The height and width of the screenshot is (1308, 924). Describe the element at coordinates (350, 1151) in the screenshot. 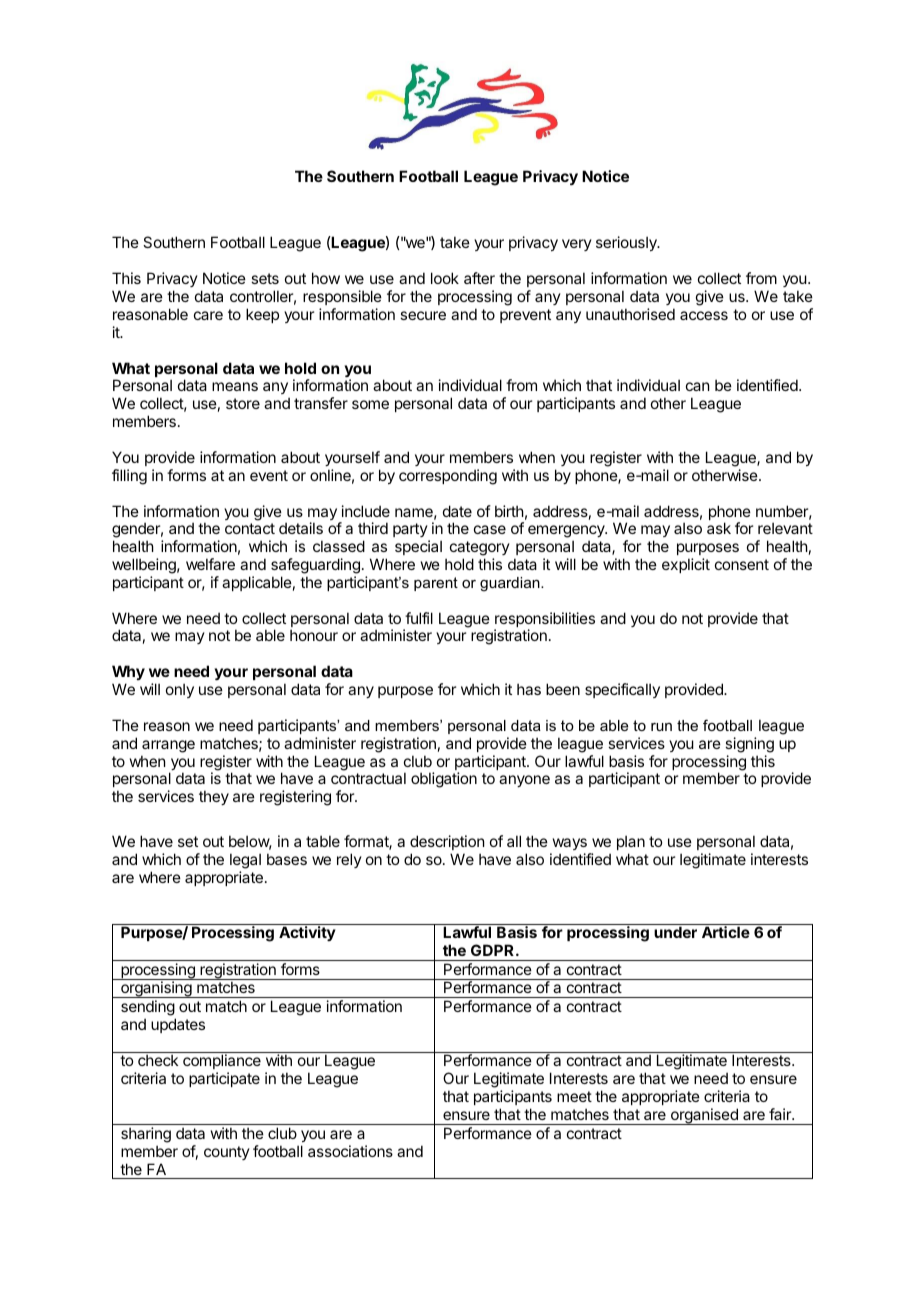

I see `associations` at that location.
